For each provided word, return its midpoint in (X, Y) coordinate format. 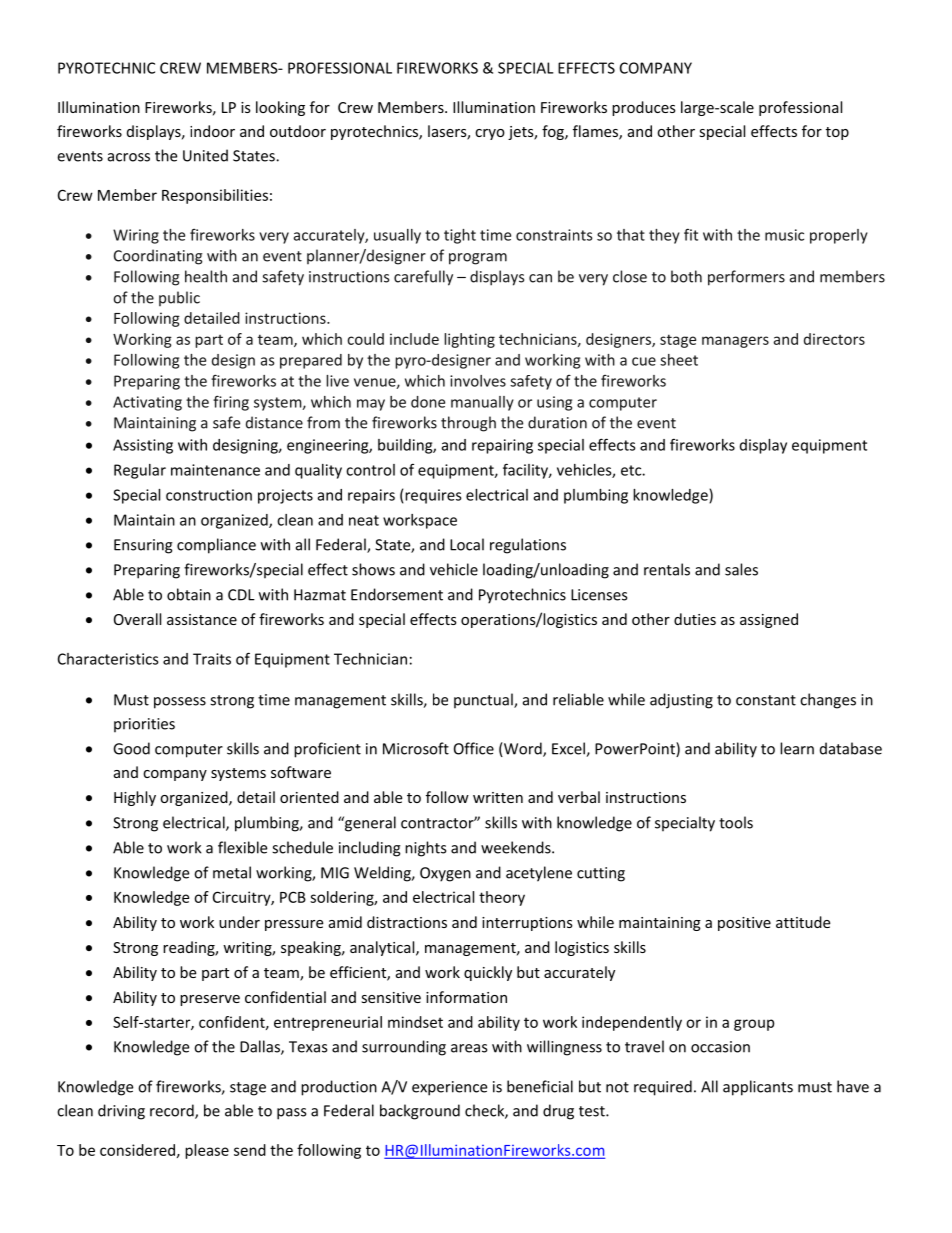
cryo (490, 134)
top (837, 133)
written (498, 797)
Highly (135, 798)
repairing (502, 446)
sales (741, 569)
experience (449, 1088)
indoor (212, 131)
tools (736, 822)
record (173, 1111)
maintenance (215, 470)
